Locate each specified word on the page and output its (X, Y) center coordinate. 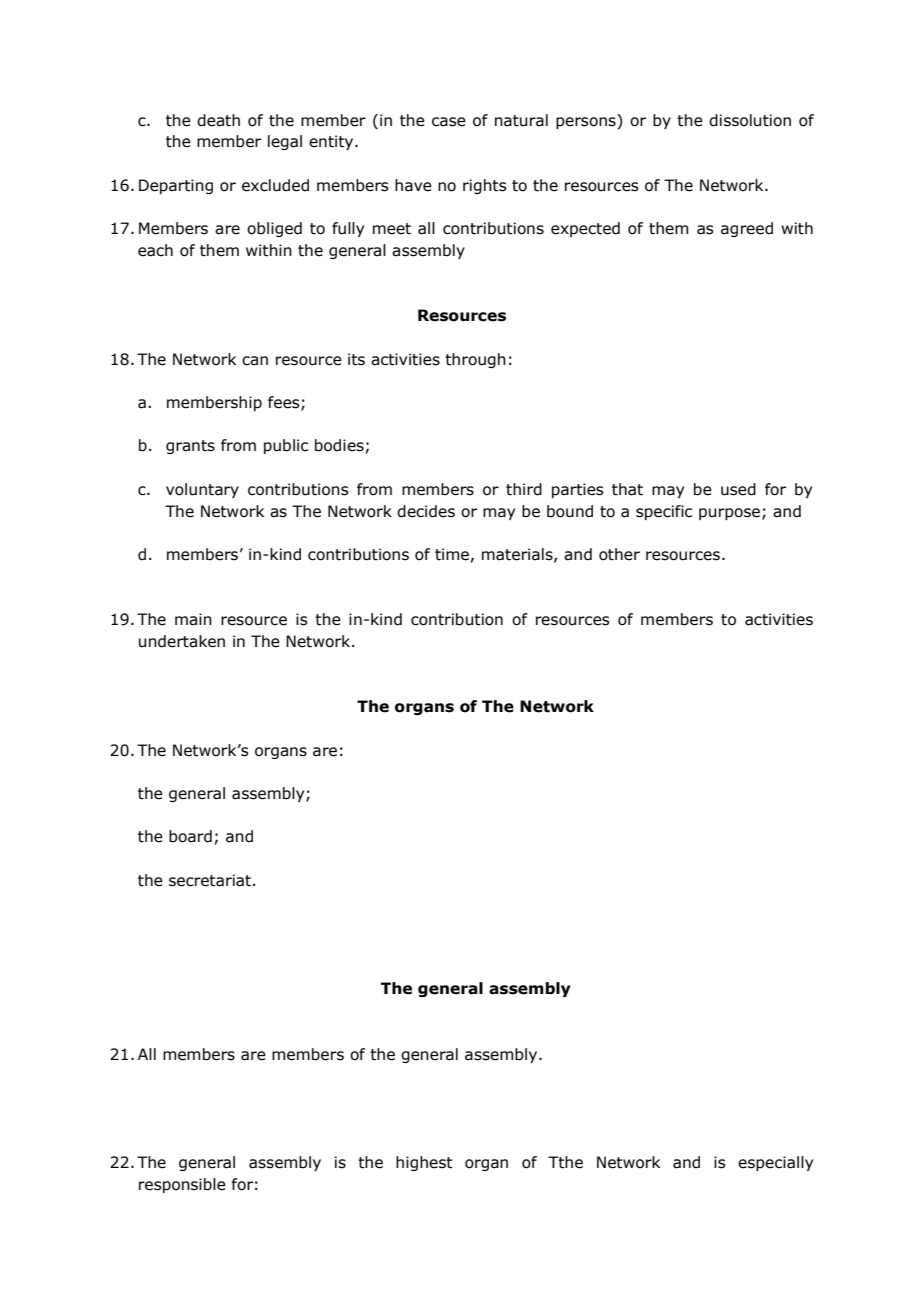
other (619, 554)
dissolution (750, 120)
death (218, 120)
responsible (182, 1185)
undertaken (182, 641)
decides (426, 511)
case (449, 122)
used (738, 489)
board (190, 836)
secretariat (210, 880)
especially (775, 1163)
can (255, 361)
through (475, 360)
